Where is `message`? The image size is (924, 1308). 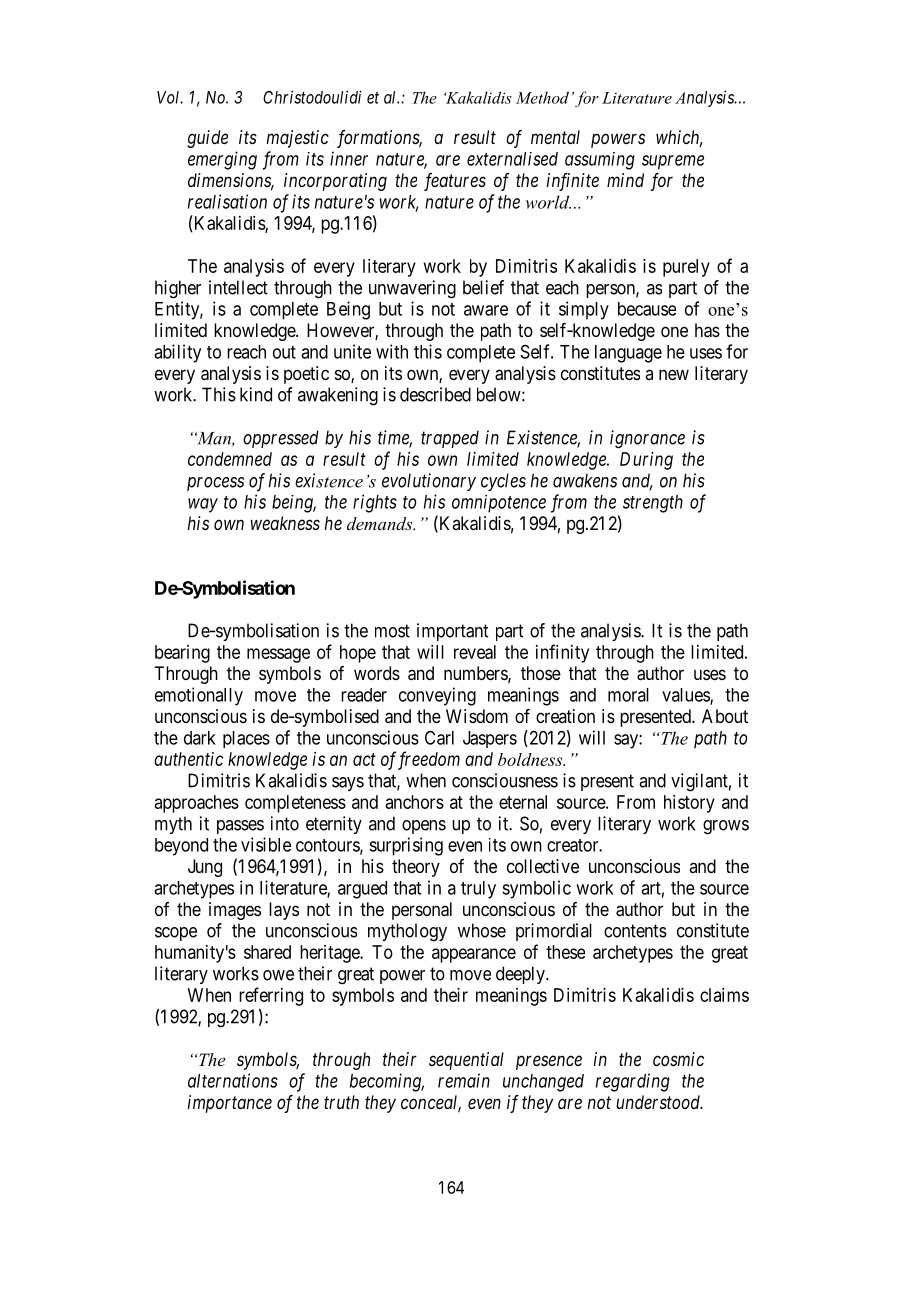
message is located at coordinates (278, 655).
